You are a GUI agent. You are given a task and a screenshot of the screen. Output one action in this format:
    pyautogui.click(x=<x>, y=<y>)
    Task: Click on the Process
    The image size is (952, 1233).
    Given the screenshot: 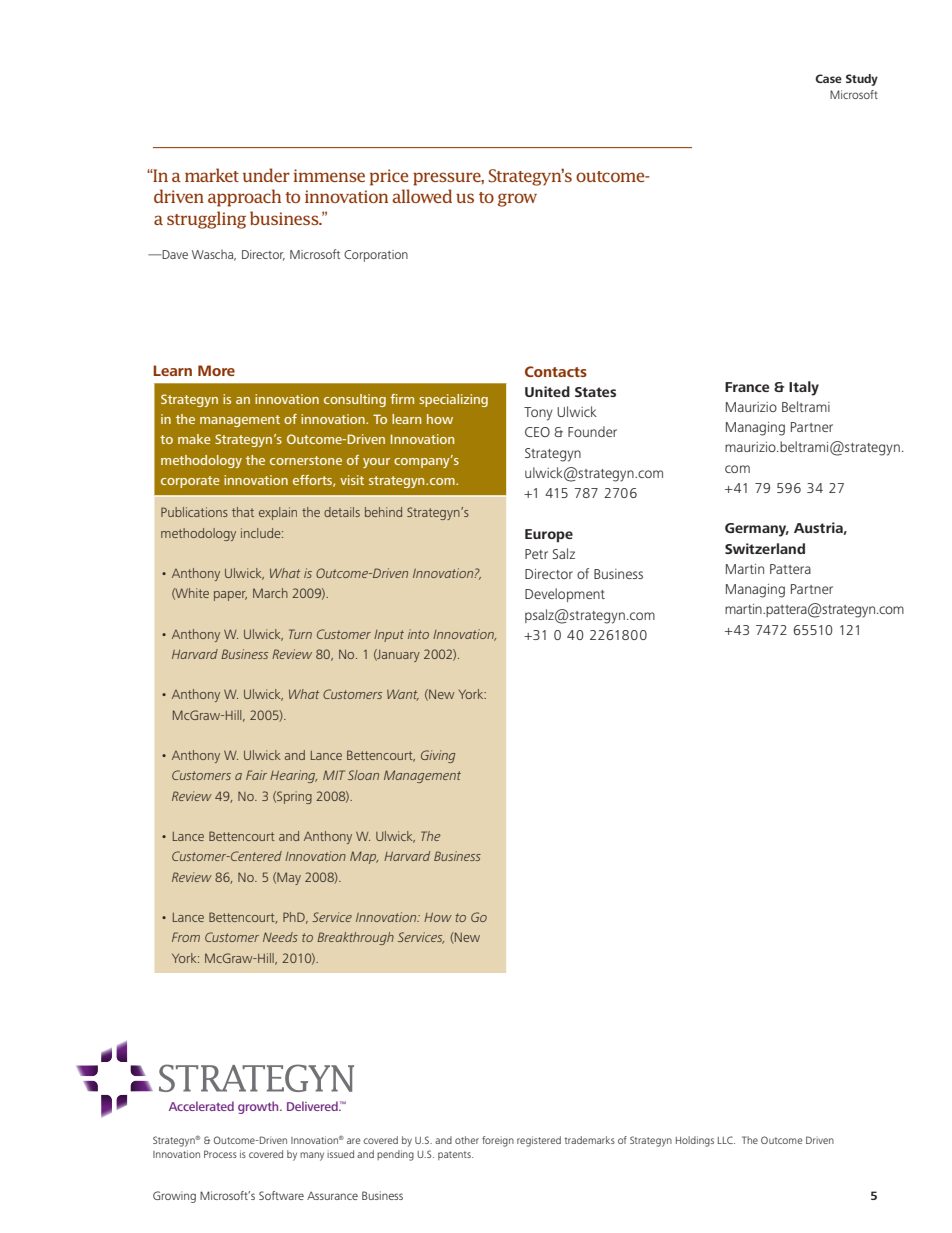 What is the action you would take?
    pyautogui.click(x=220, y=1154)
